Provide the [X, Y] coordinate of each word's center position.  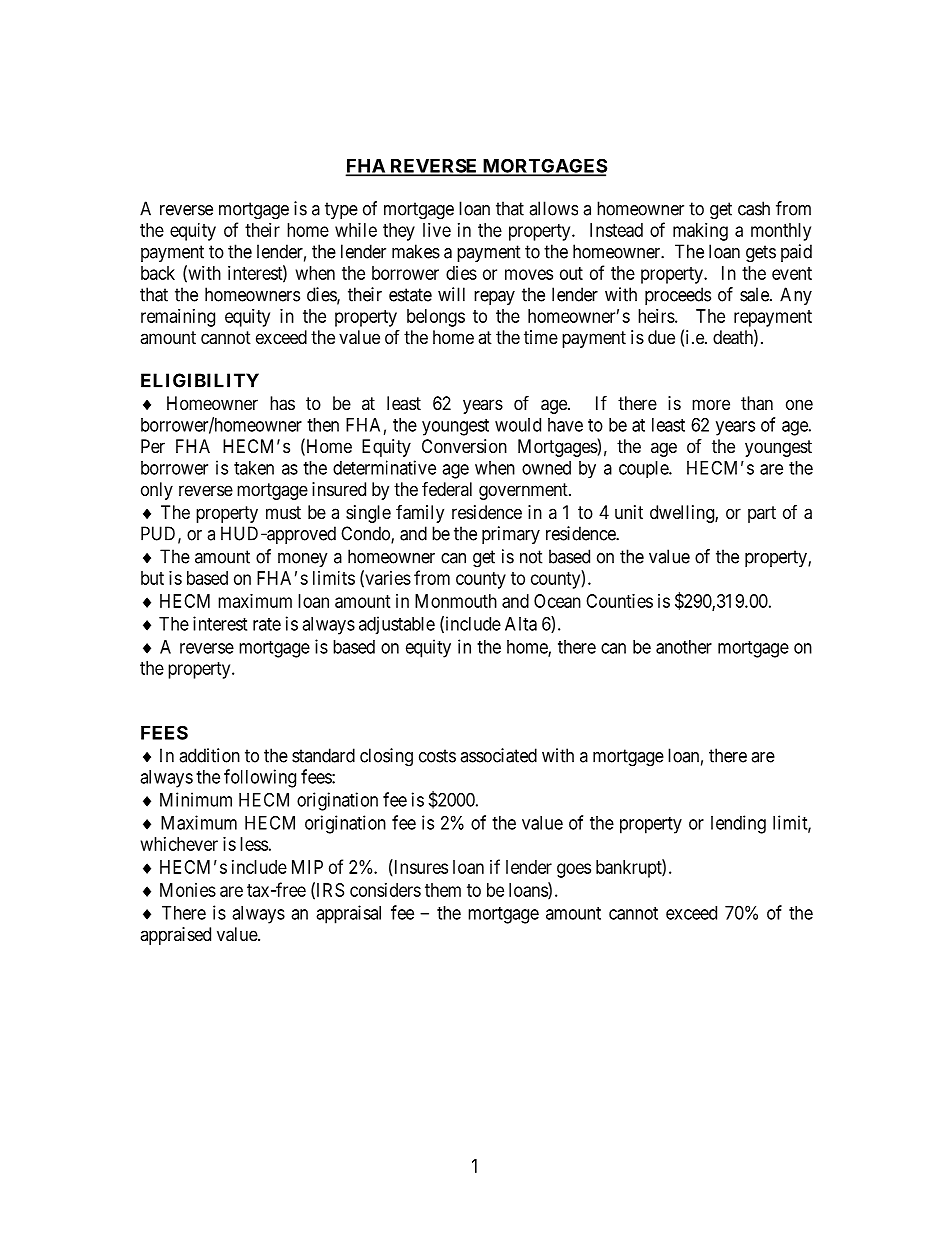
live [437, 230]
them [443, 890]
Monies [188, 890]
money [303, 560]
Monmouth [456, 601]
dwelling [683, 514]
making [700, 232]
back [158, 273]
